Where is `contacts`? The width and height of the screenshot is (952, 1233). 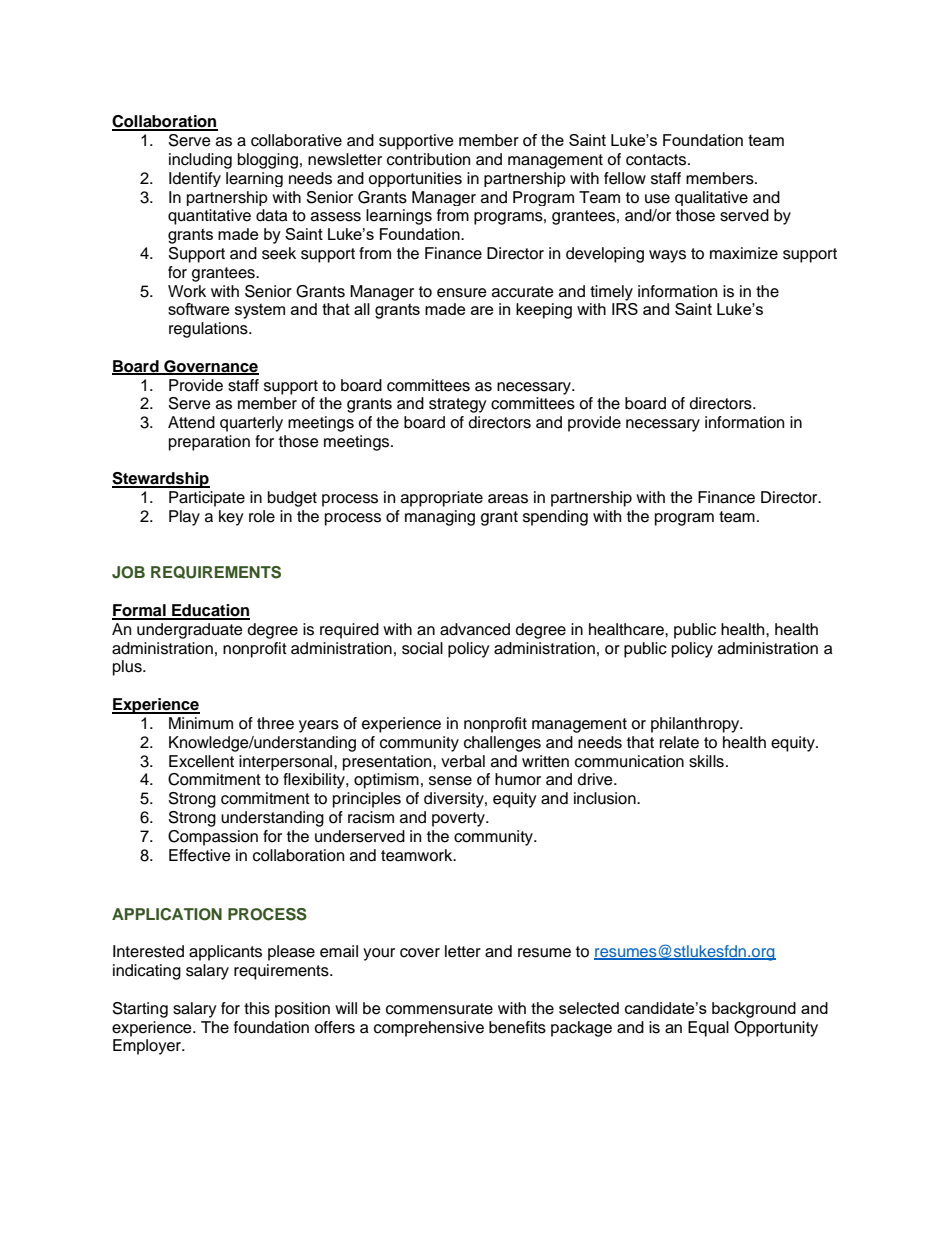
contacts is located at coordinates (656, 160).
